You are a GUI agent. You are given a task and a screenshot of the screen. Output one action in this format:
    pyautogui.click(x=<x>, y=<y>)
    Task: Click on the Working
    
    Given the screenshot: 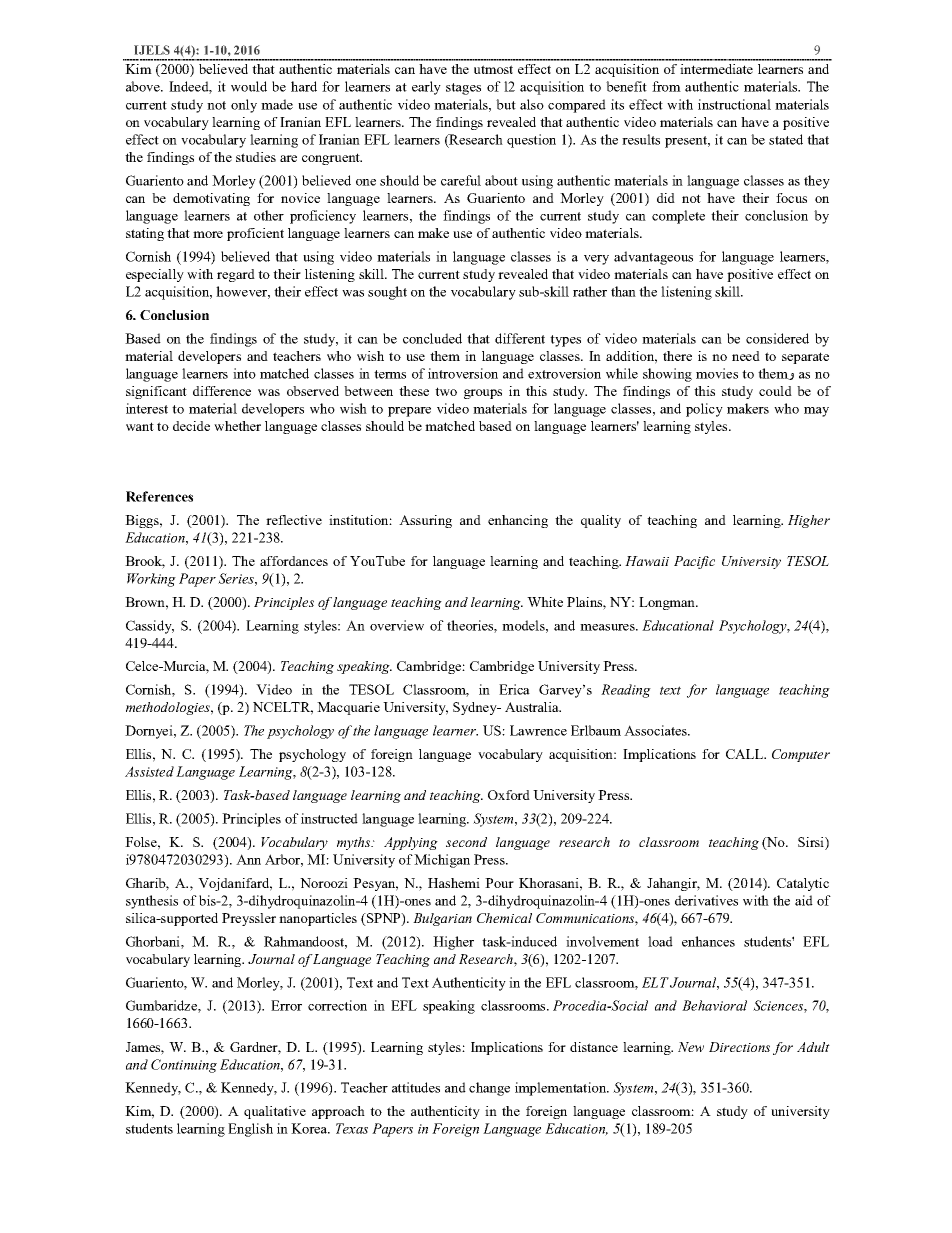 What is the action you would take?
    pyautogui.click(x=151, y=580)
